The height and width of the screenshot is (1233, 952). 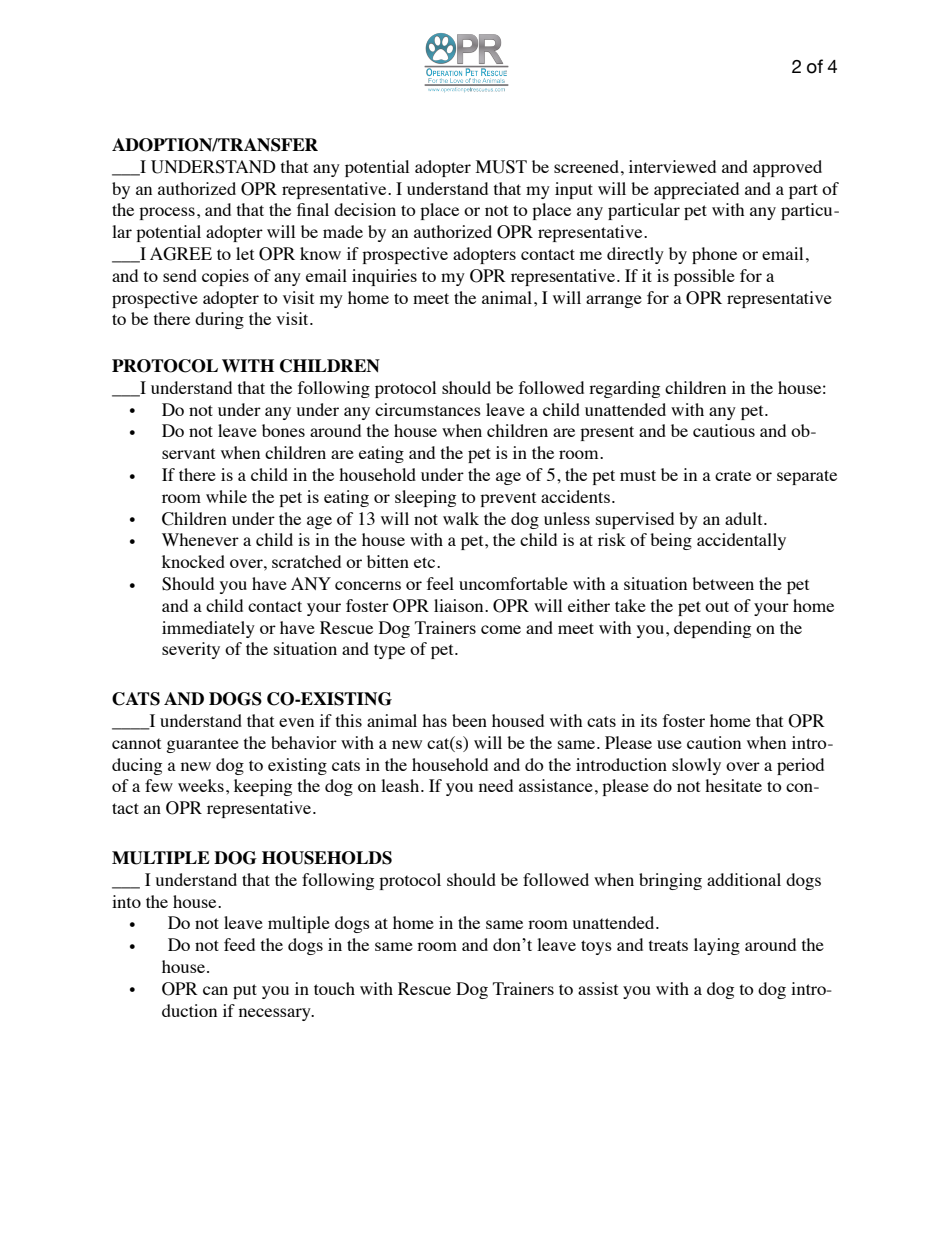 I want to click on weeks, so click(x=201, y=785).
